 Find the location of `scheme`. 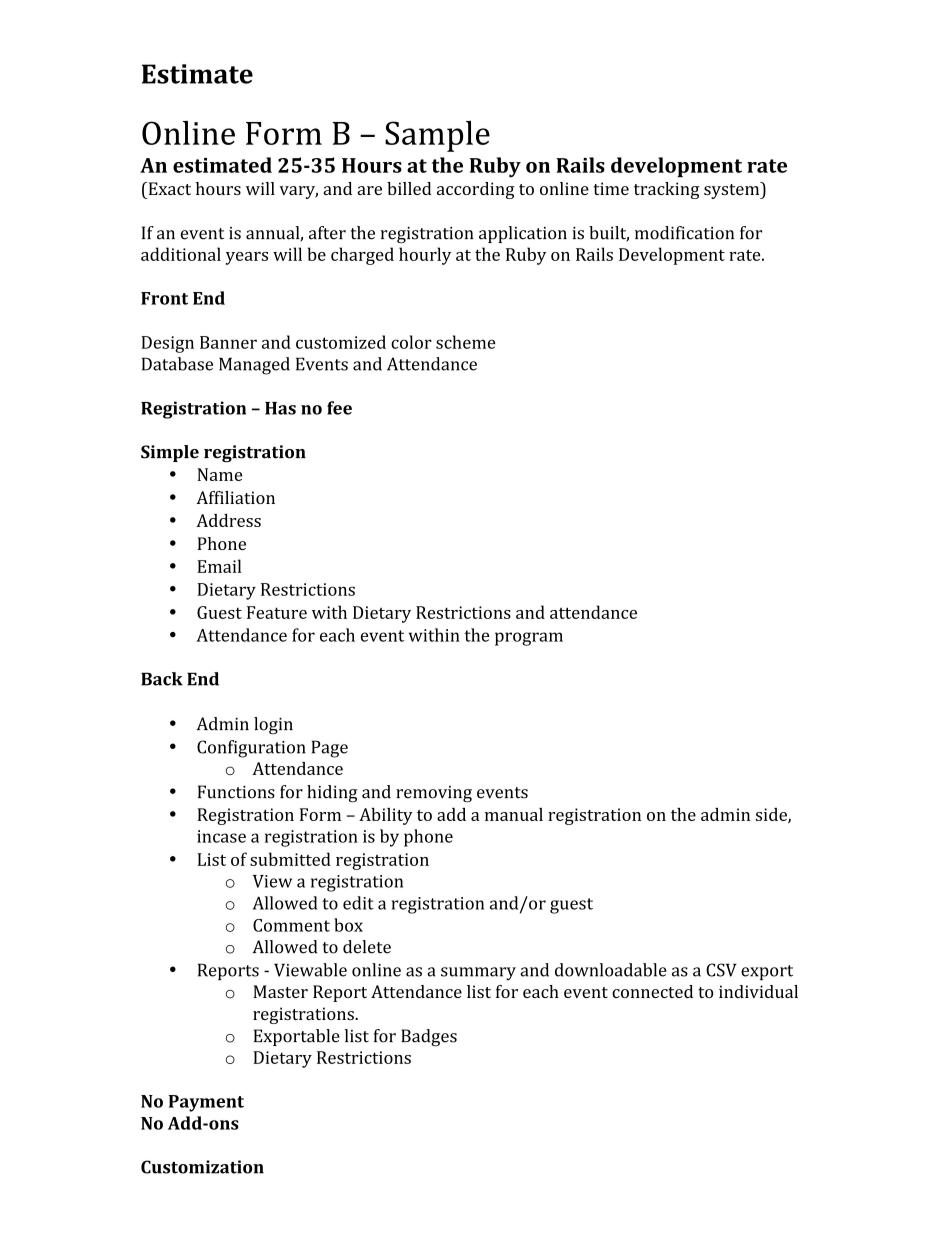

scheme is located at coordinates (465, 342).
